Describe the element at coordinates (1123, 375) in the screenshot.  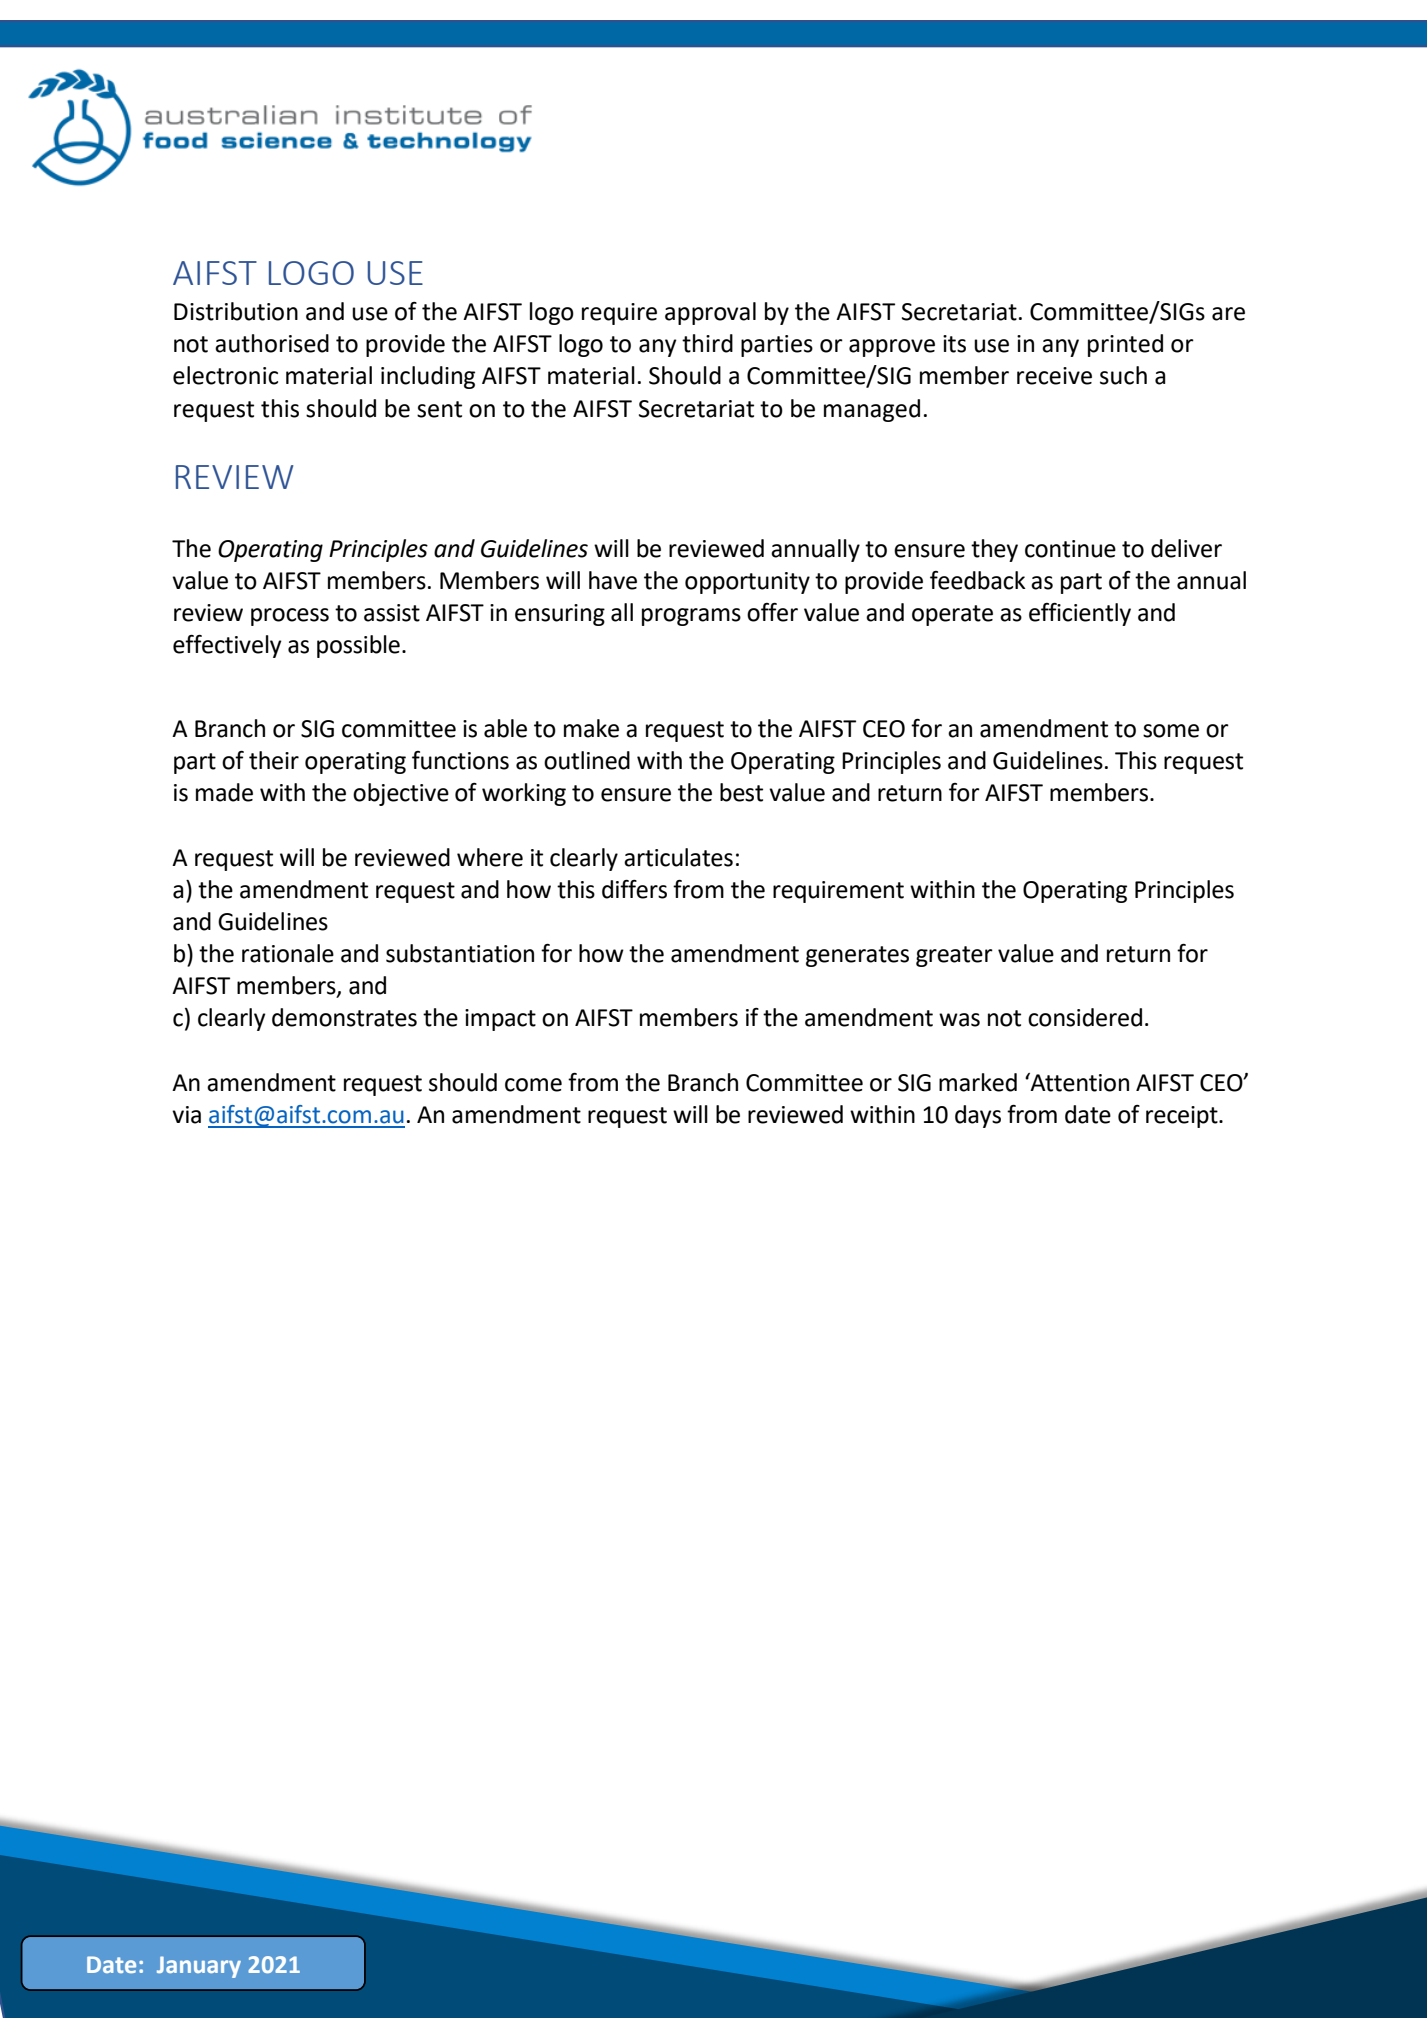
I see `such` at that location.
